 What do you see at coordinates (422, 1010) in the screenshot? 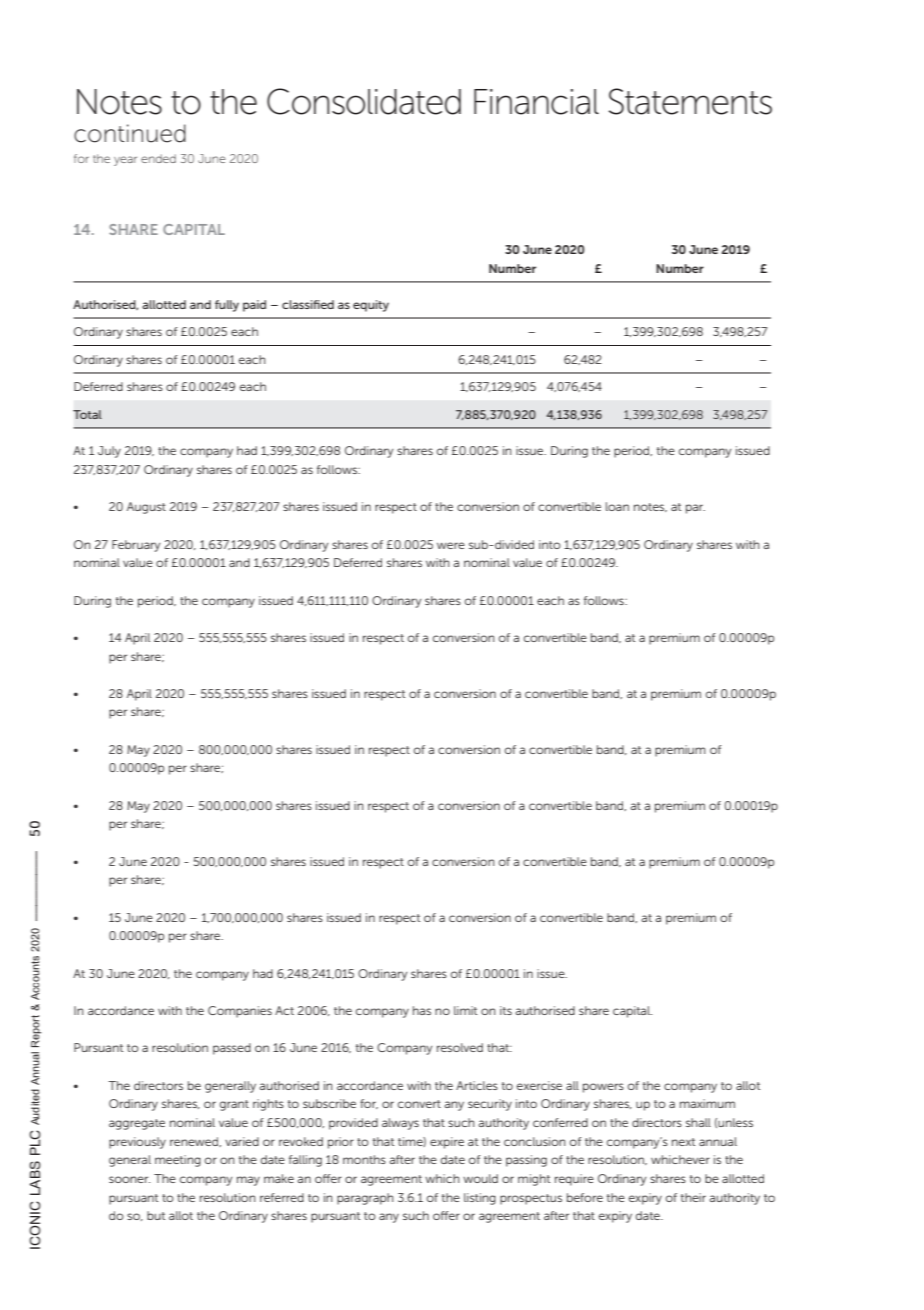
I see `has` at bounding box center [422, 1010].
